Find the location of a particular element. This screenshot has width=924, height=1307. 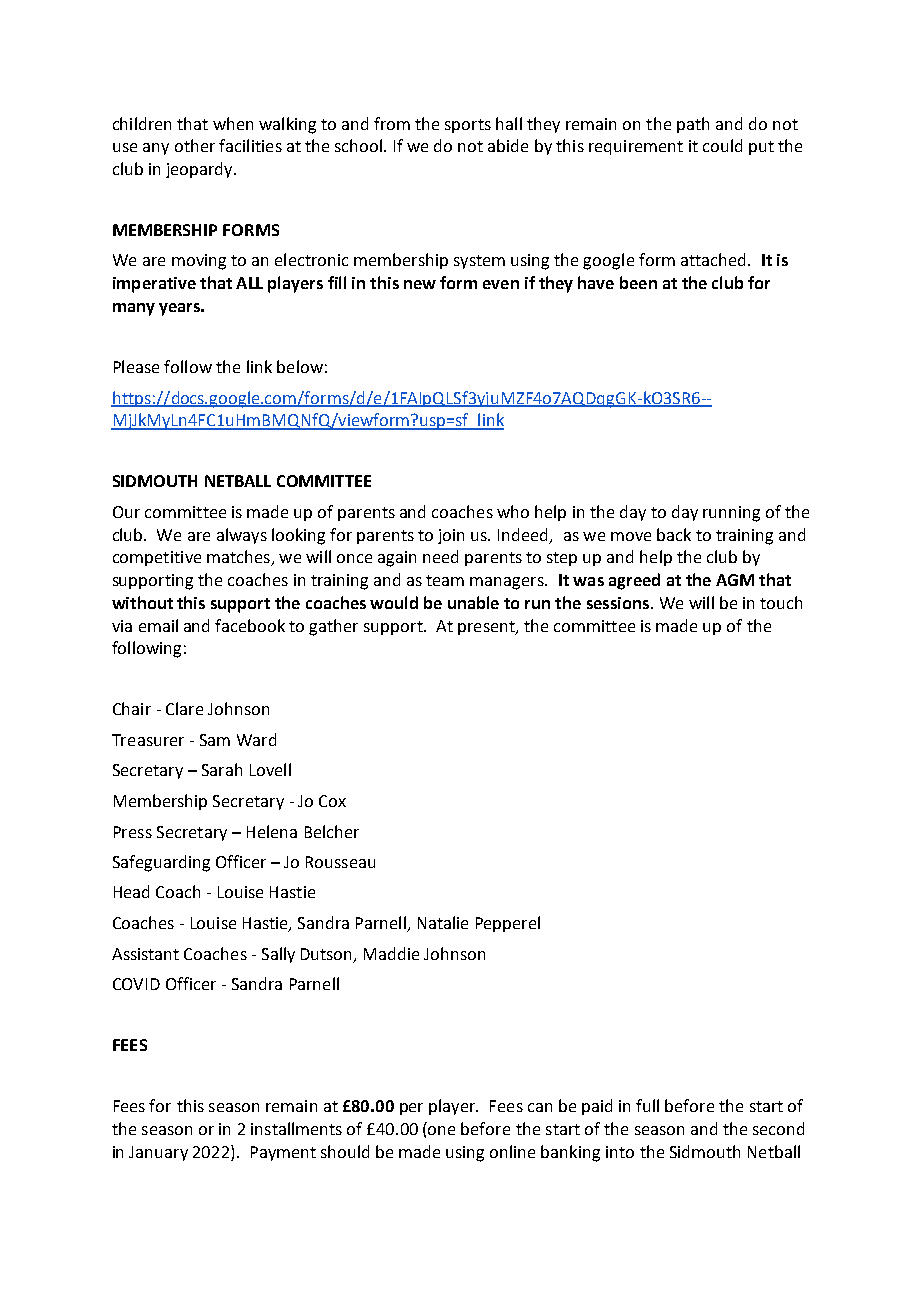

sports is located at coordinates (468, 126).
